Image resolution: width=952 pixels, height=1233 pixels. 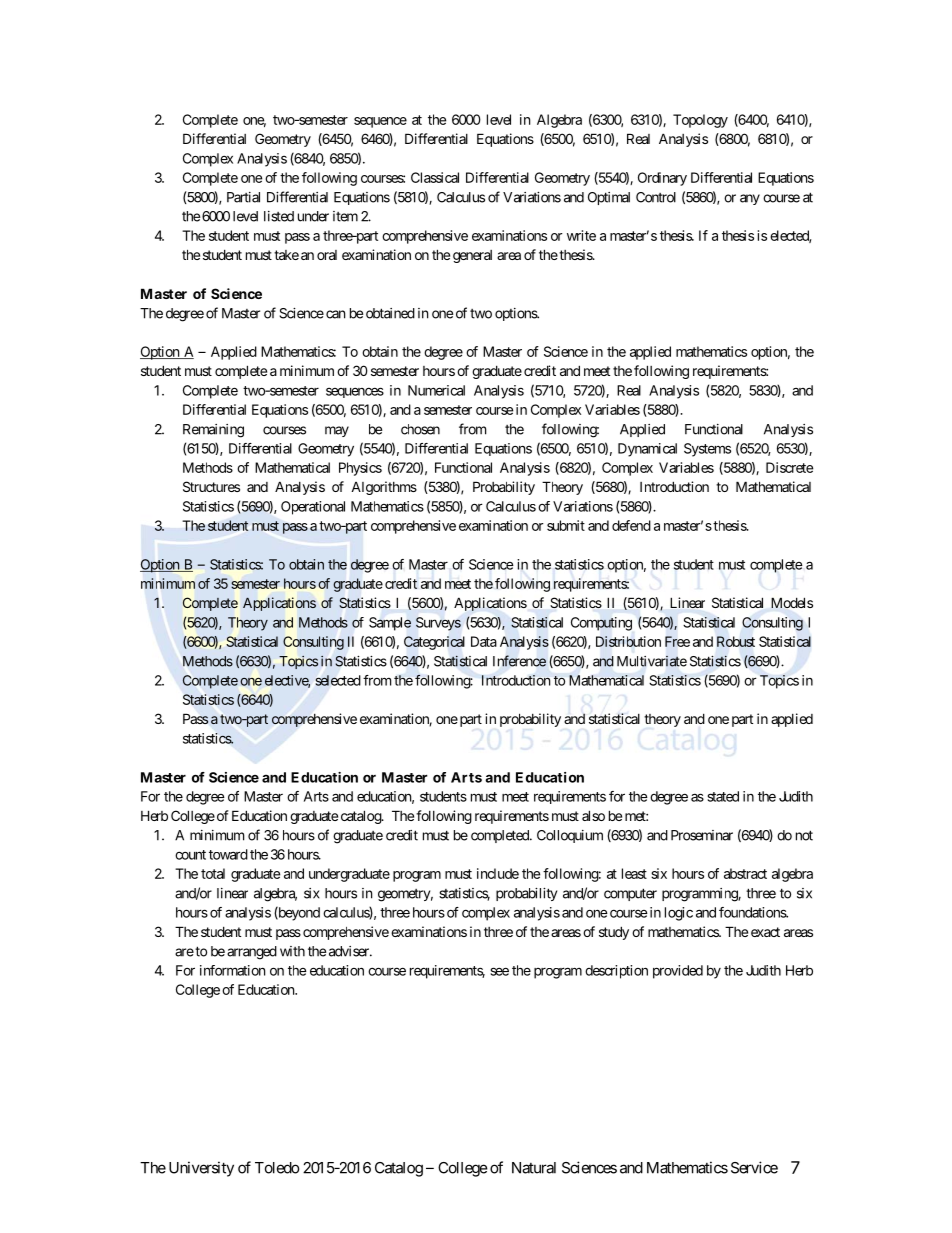 I want to click on Data, so click(x=484, y=641).
